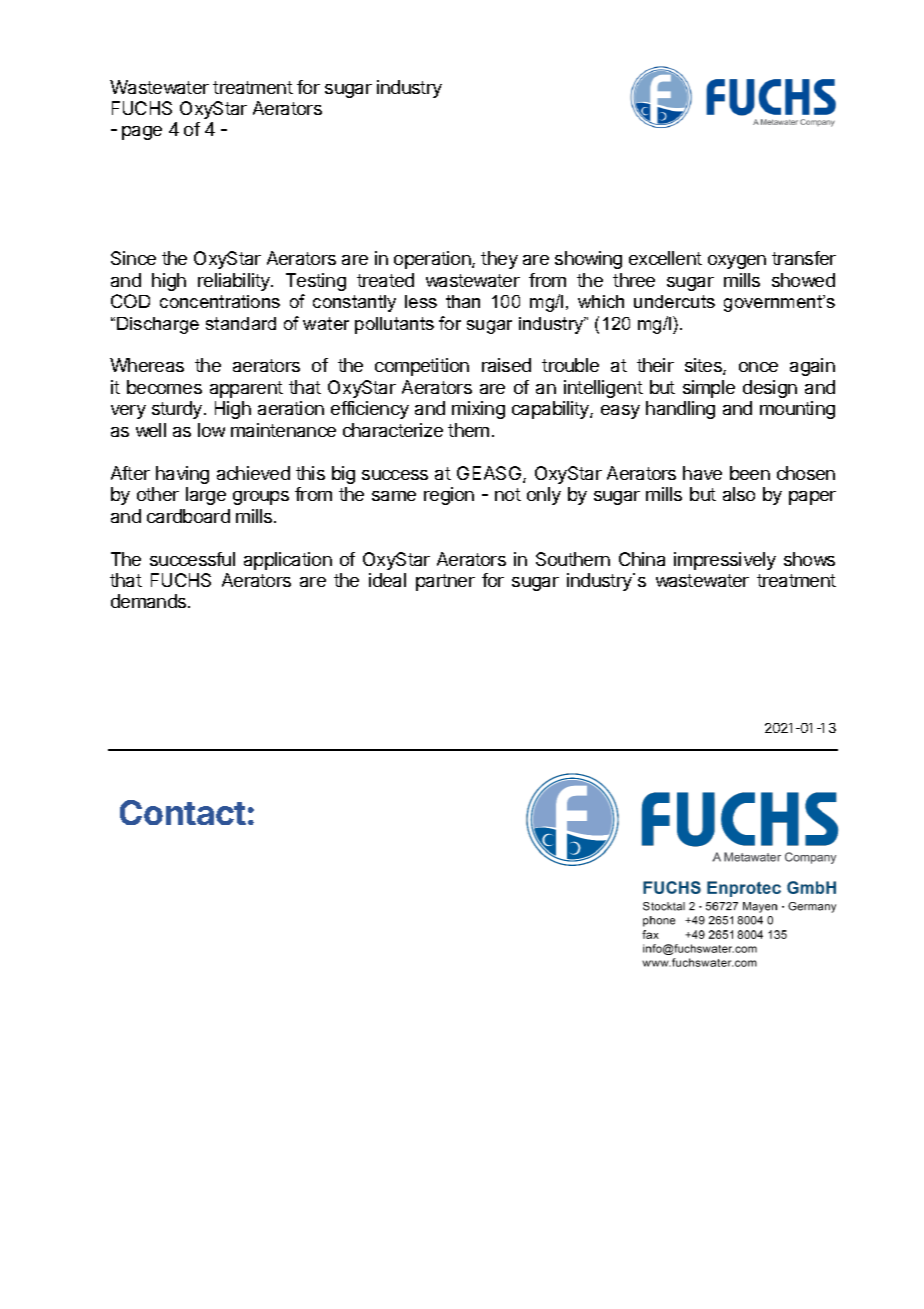 The image size is (924, 1309). What do you see at coordinates (142, 133) in the document?
I see `page` at bounding box center [142, 133].
